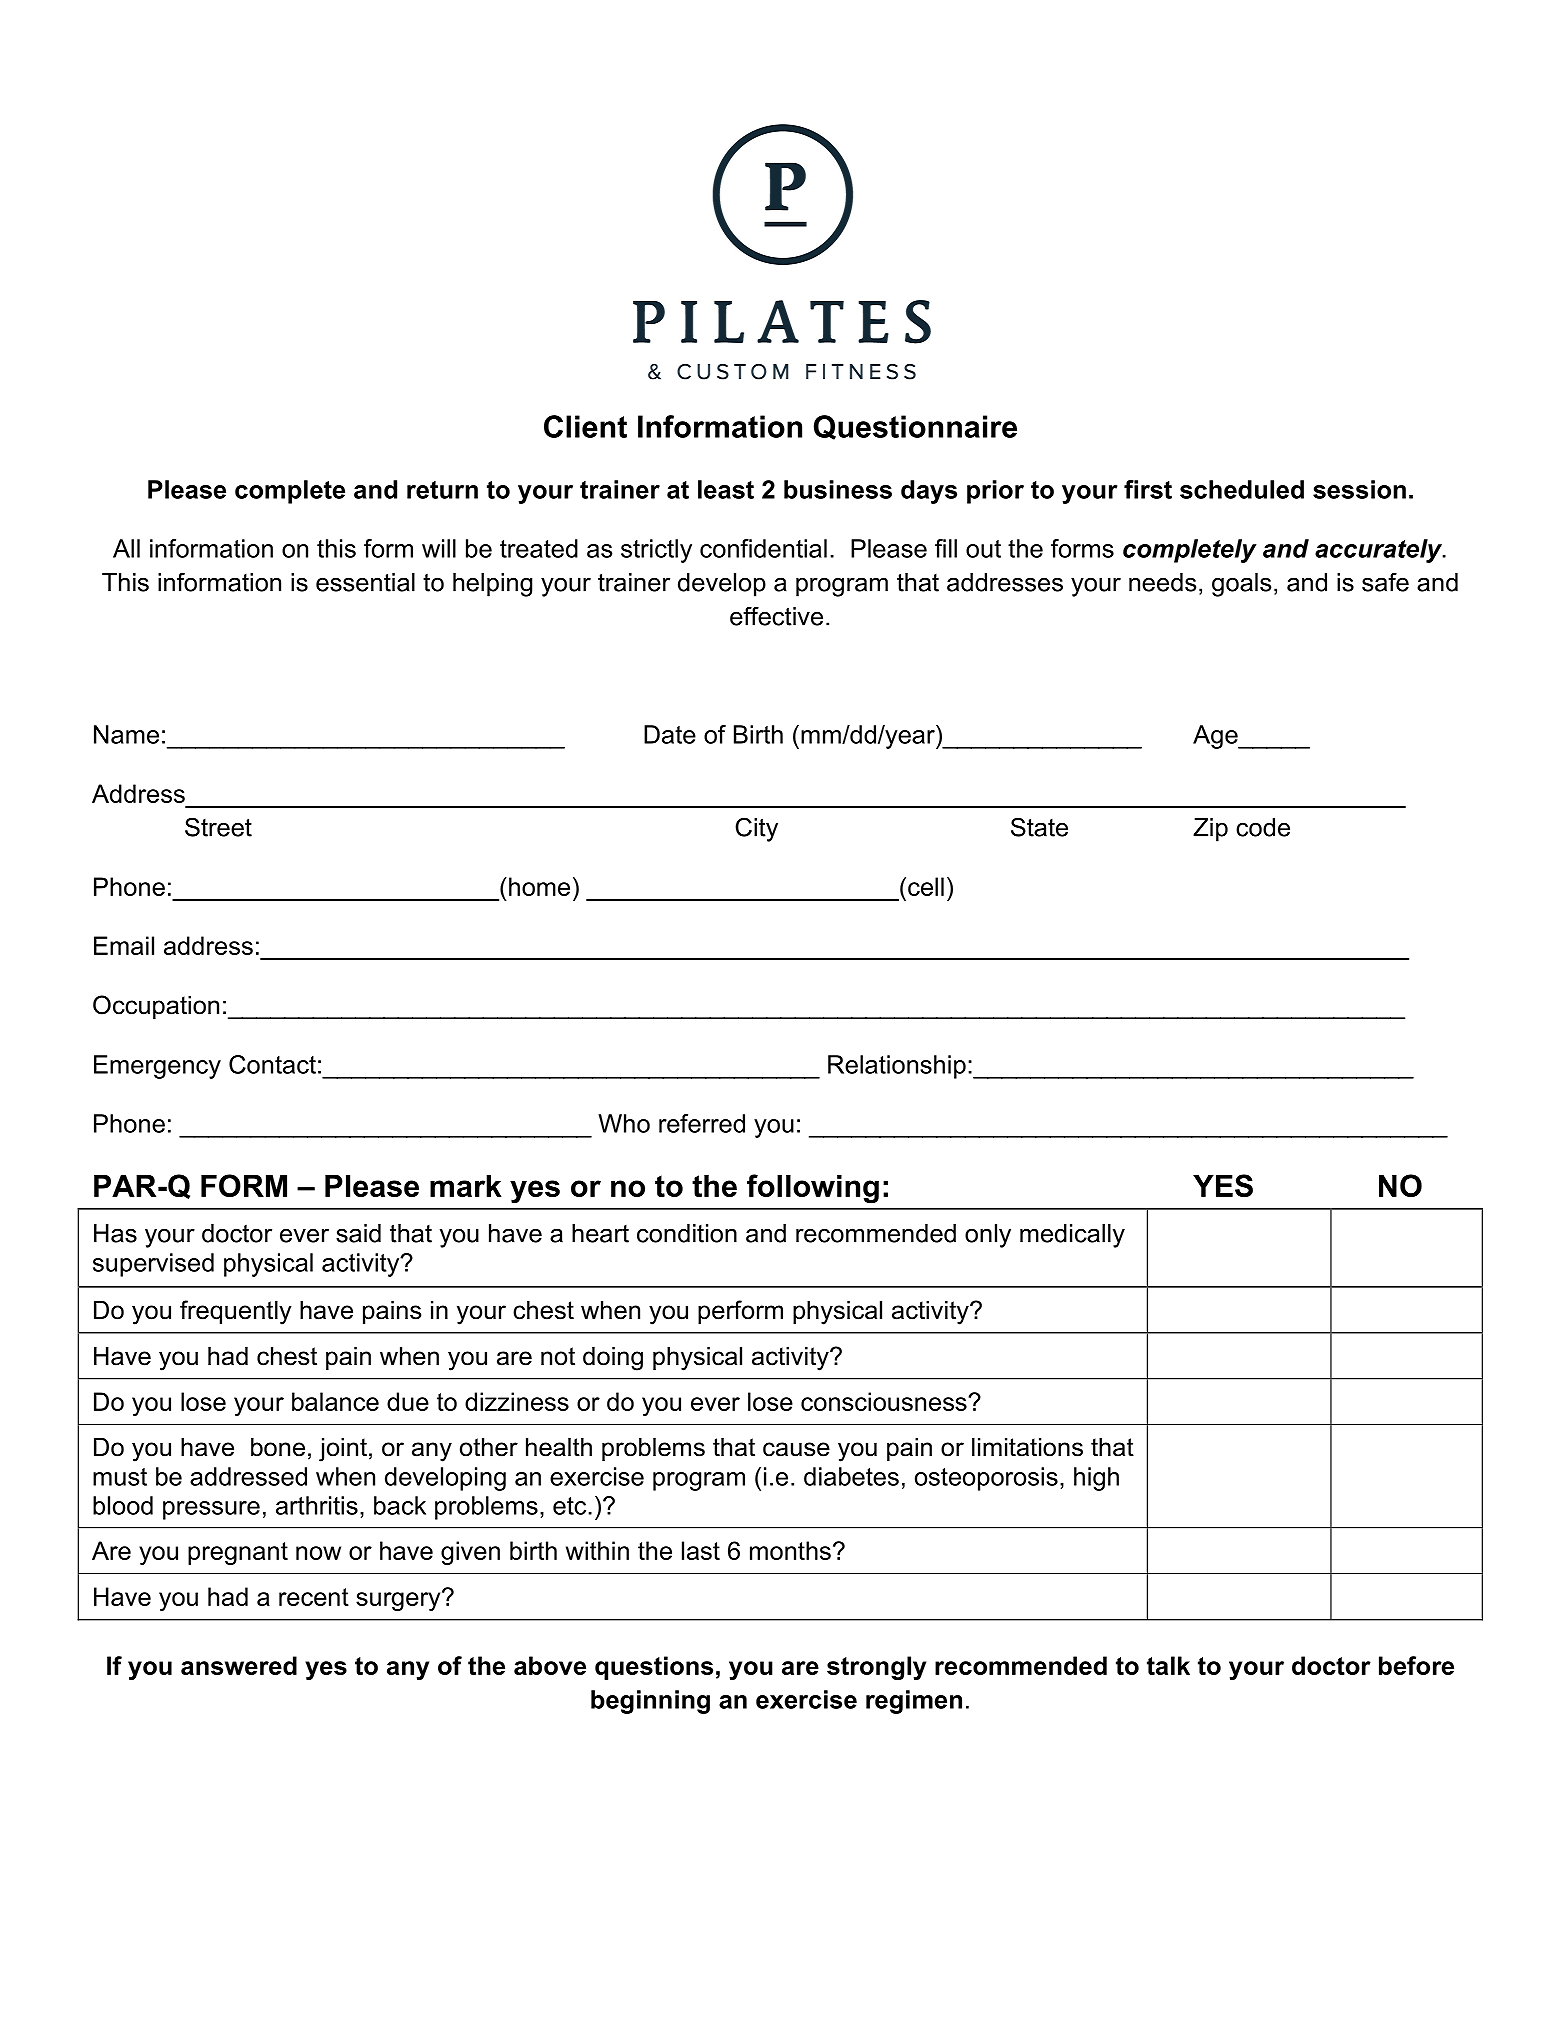  Describe the element at coordinates (1072, 1236) in the document. I see `medically` at that location.
